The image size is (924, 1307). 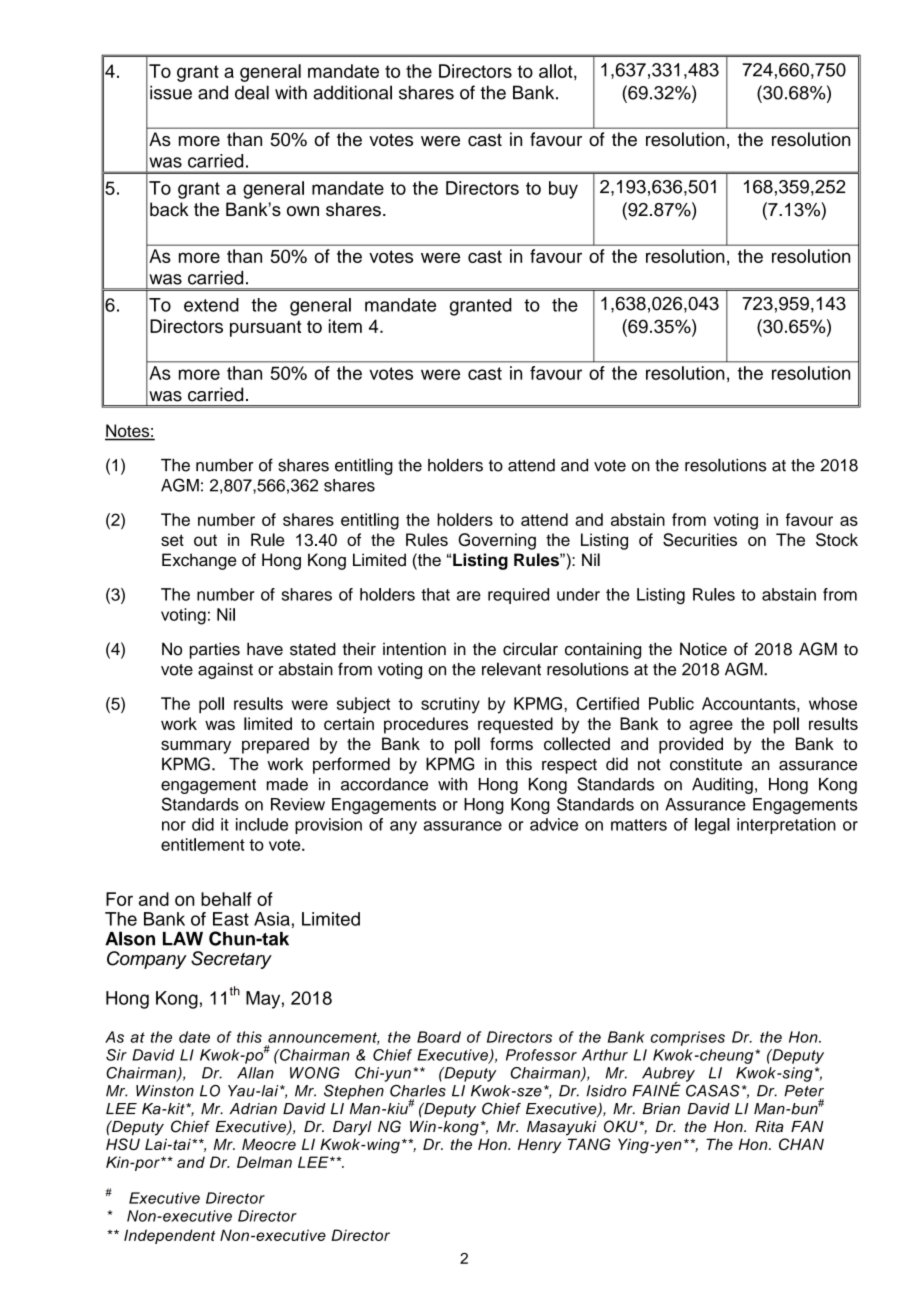 I want to click on out, so click(x=205, y=540).
